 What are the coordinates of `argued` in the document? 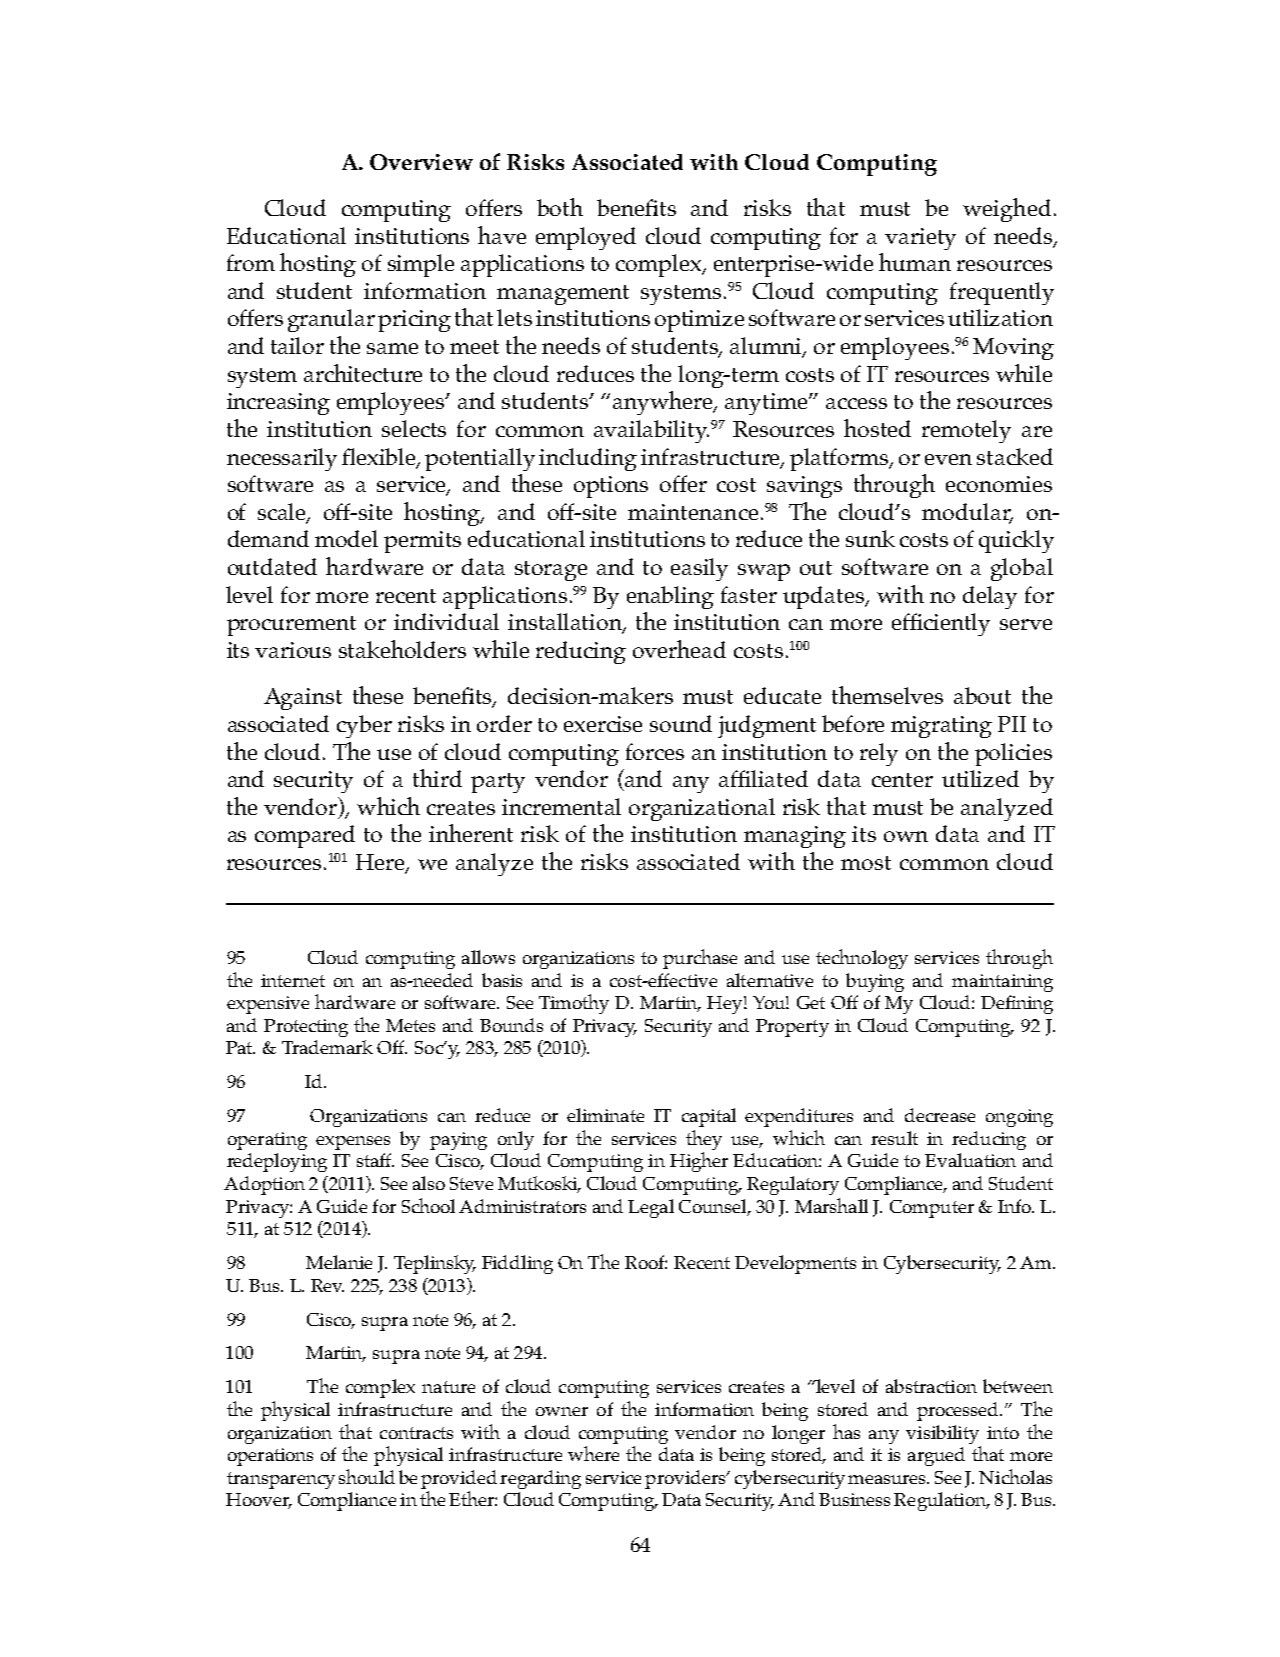 It's located at (936, 1456).
